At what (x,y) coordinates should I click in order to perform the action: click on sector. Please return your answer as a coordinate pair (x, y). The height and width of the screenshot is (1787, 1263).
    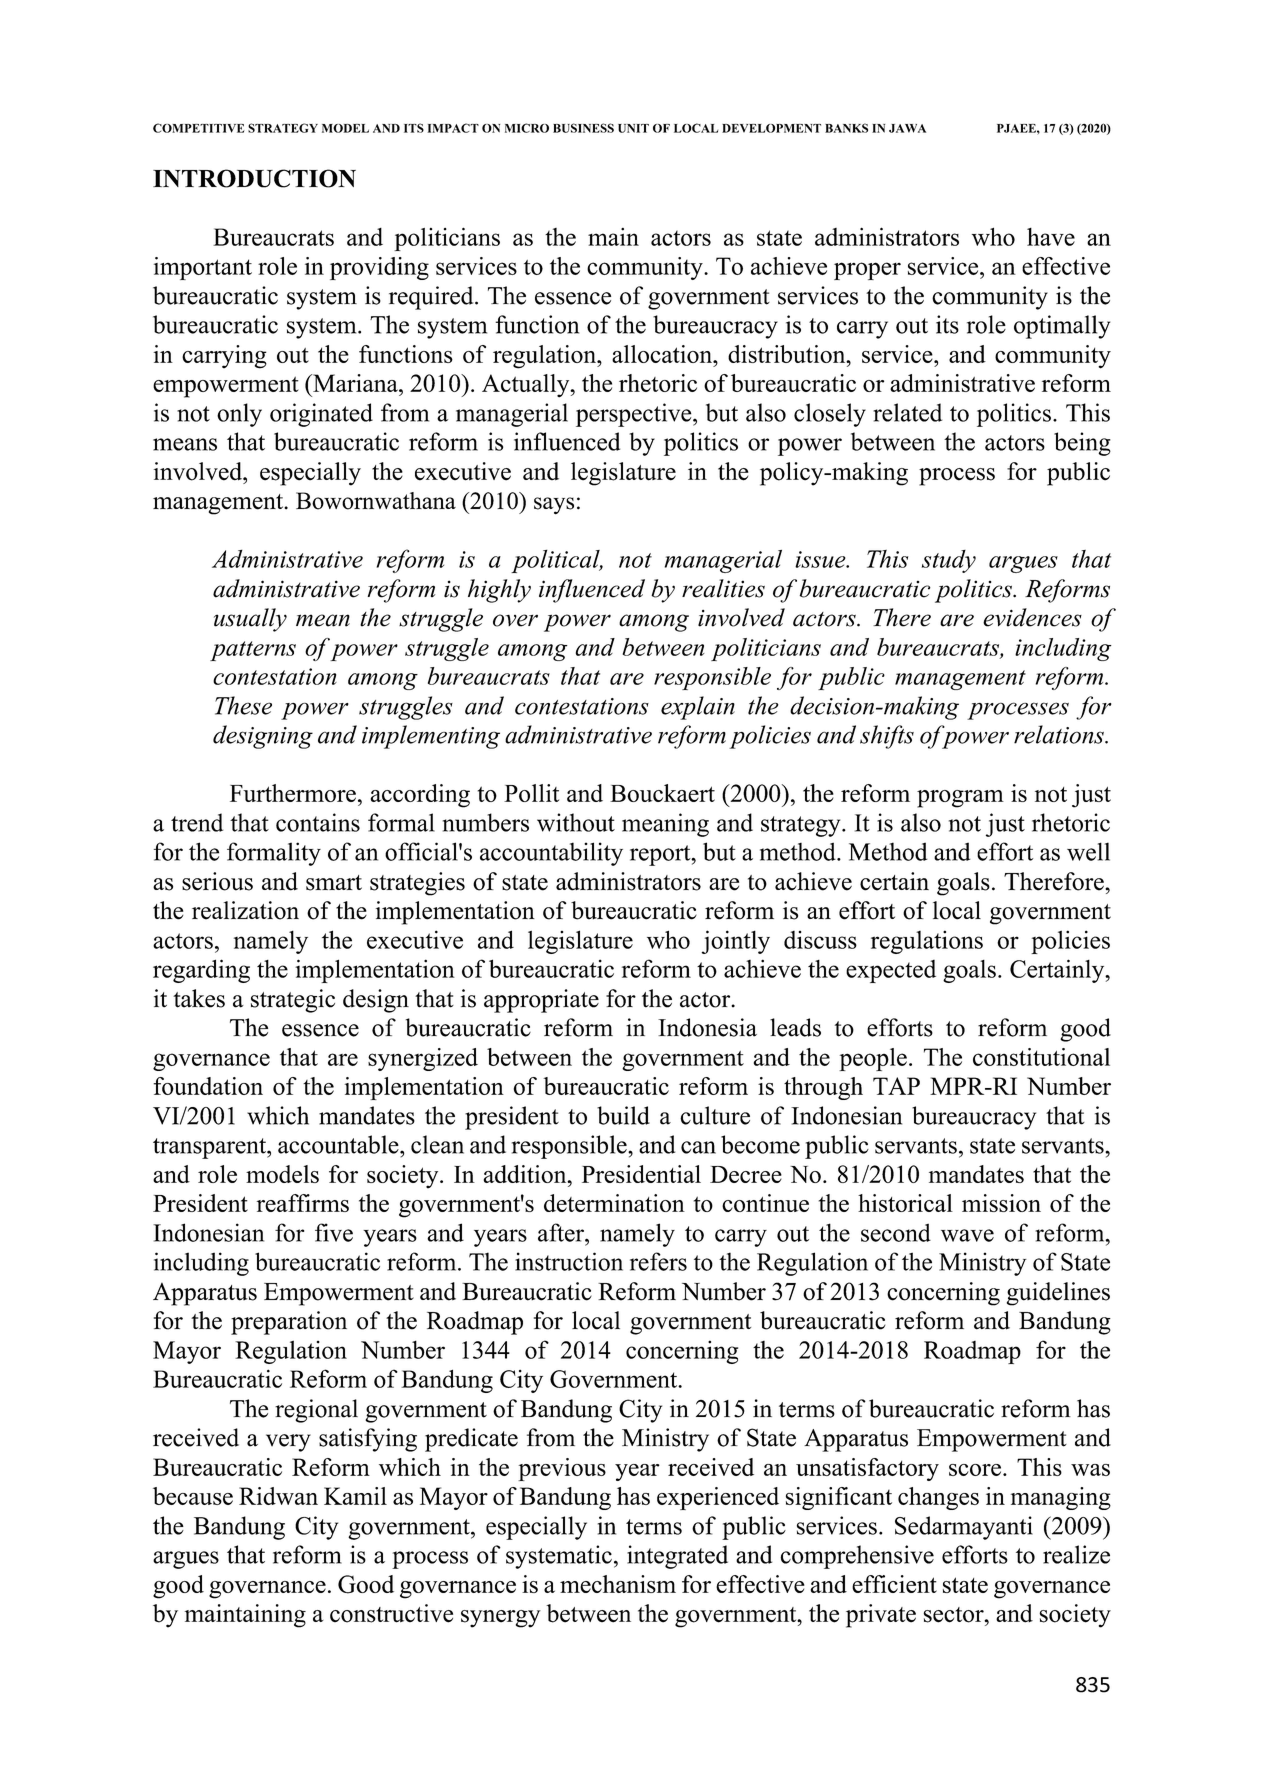
    Looking at the image, I should click on (955, 1615).
